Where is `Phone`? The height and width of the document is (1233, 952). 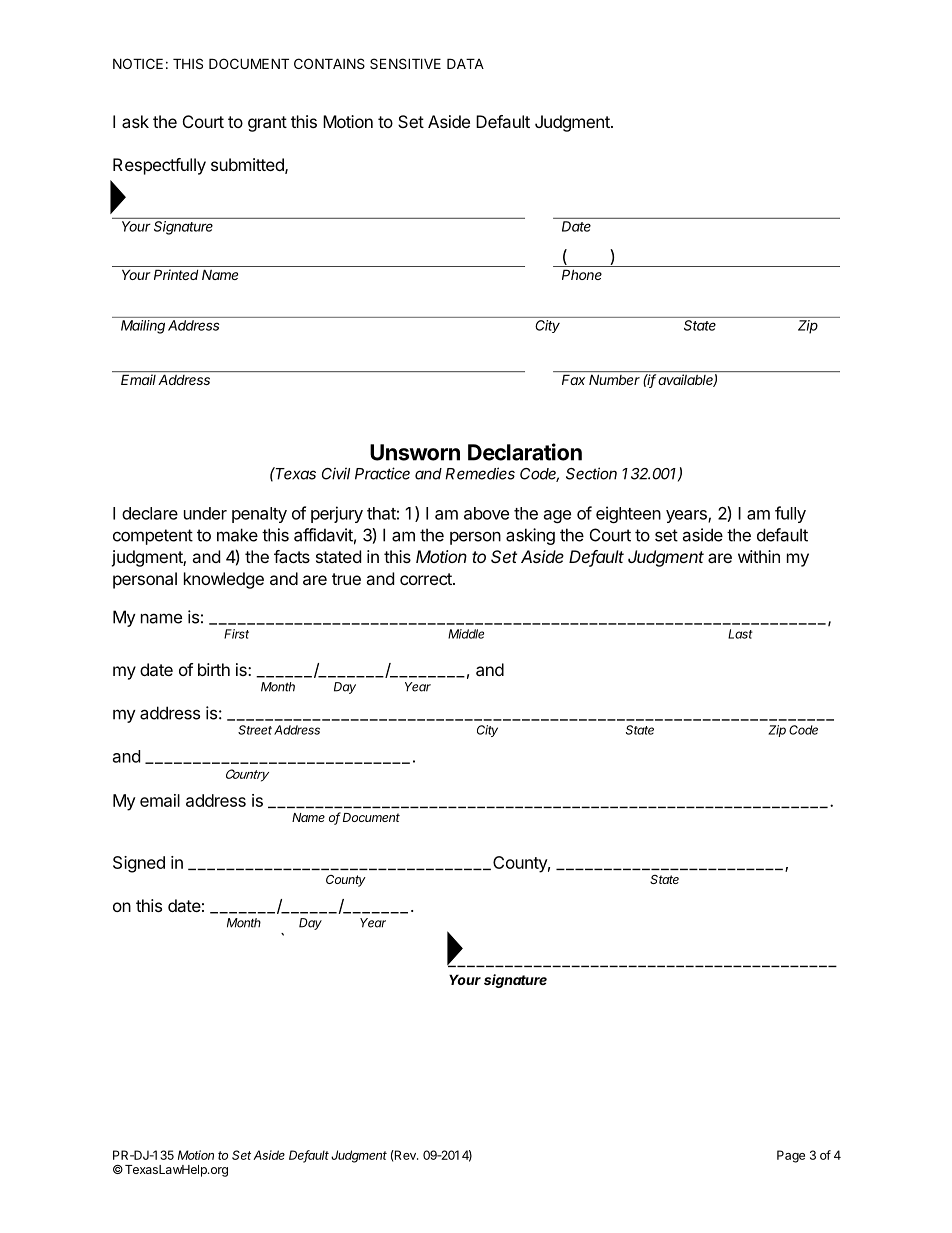 Phone is located at coordinates (582, 274).
